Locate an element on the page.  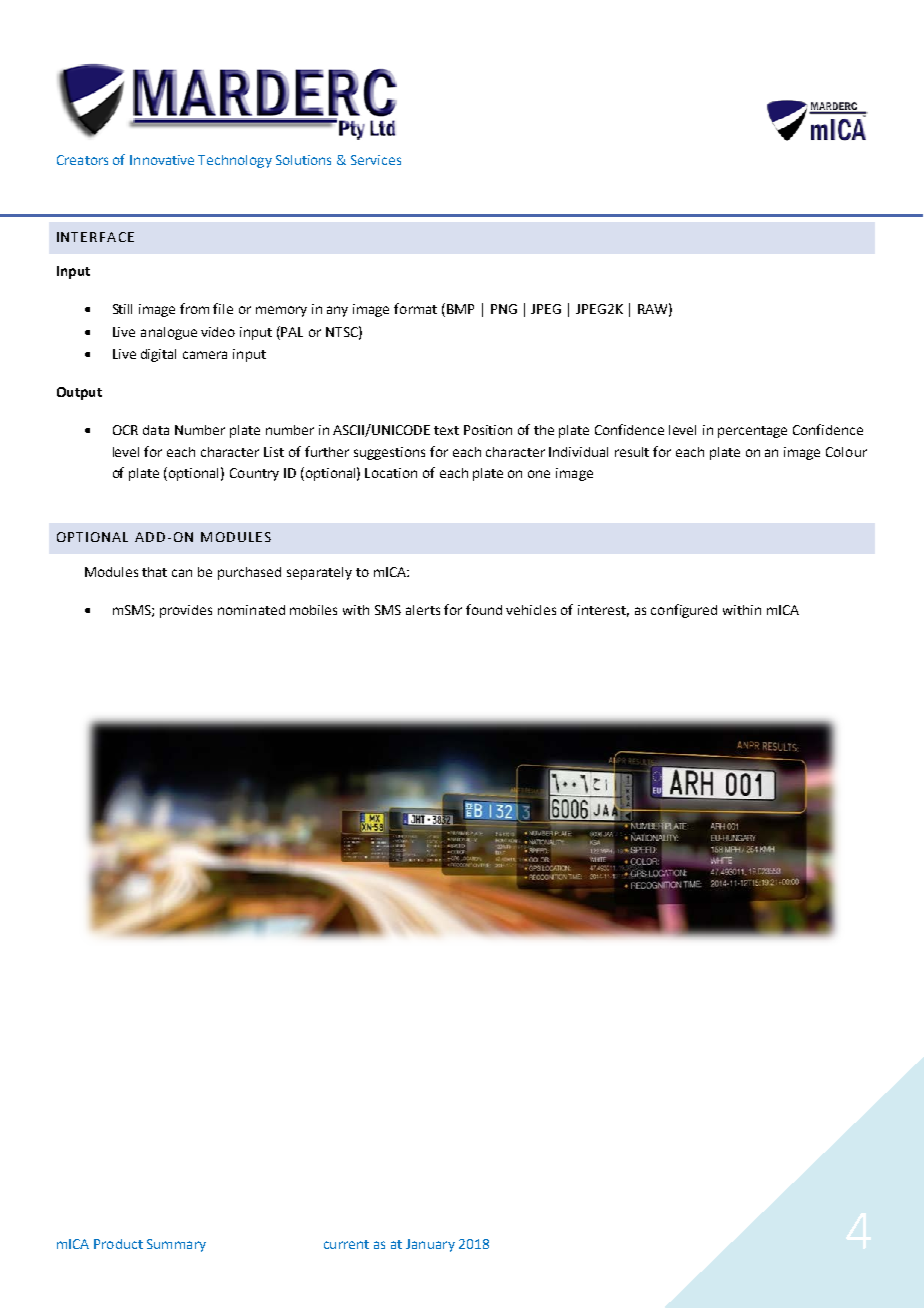
provides is located at coordinates (186, 611).
